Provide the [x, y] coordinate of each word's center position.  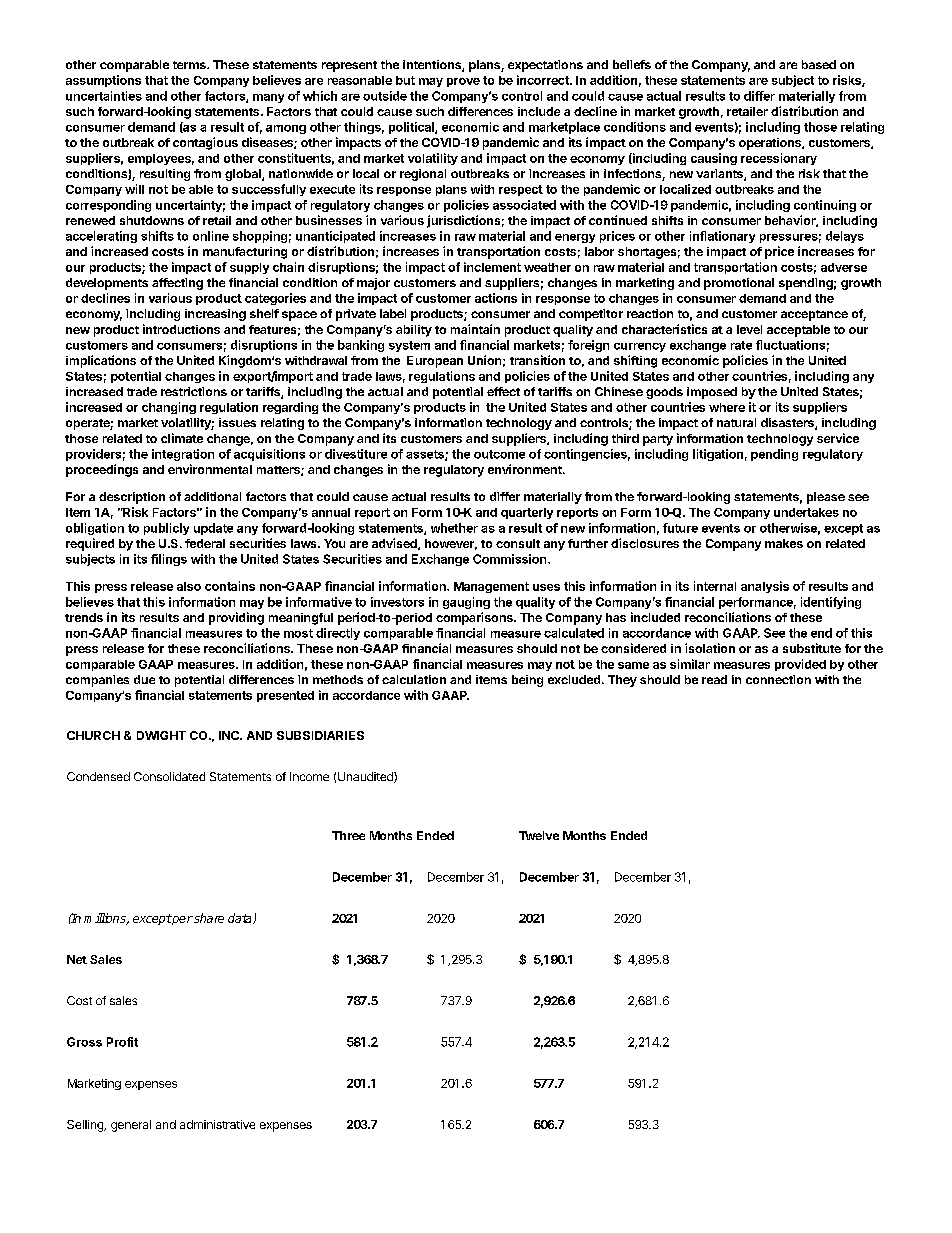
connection [778, 679]
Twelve [539, 835]
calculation [414, 679]
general [131, 1126]
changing [169, 408]
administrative [217, 1124]
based [819, 64]
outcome [499, 454]
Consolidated [169, 776]
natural [736, 422]
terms [190, 65]
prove [463, 82]
